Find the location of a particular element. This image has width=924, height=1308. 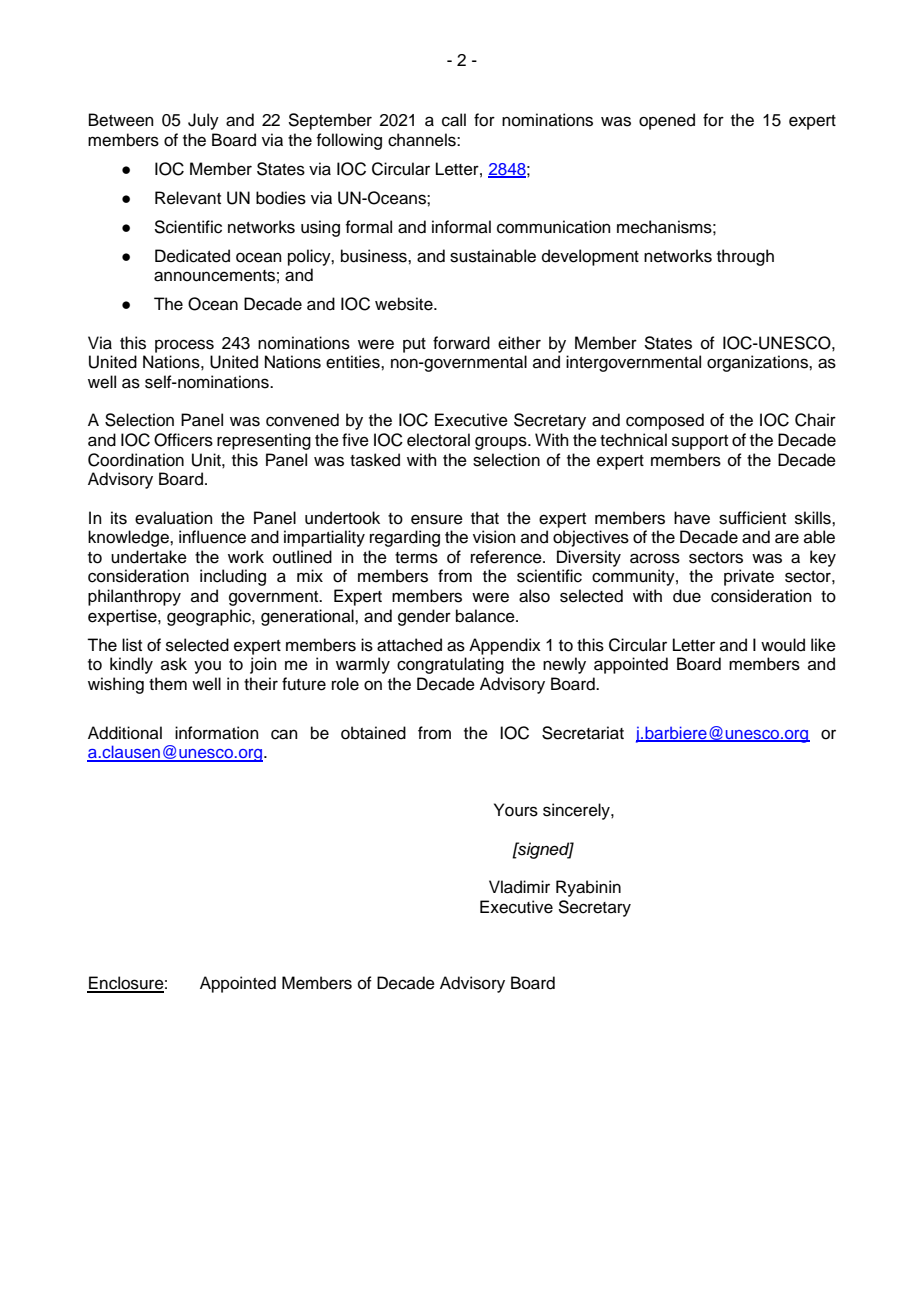

opened is located at coordinates (667, 121).
